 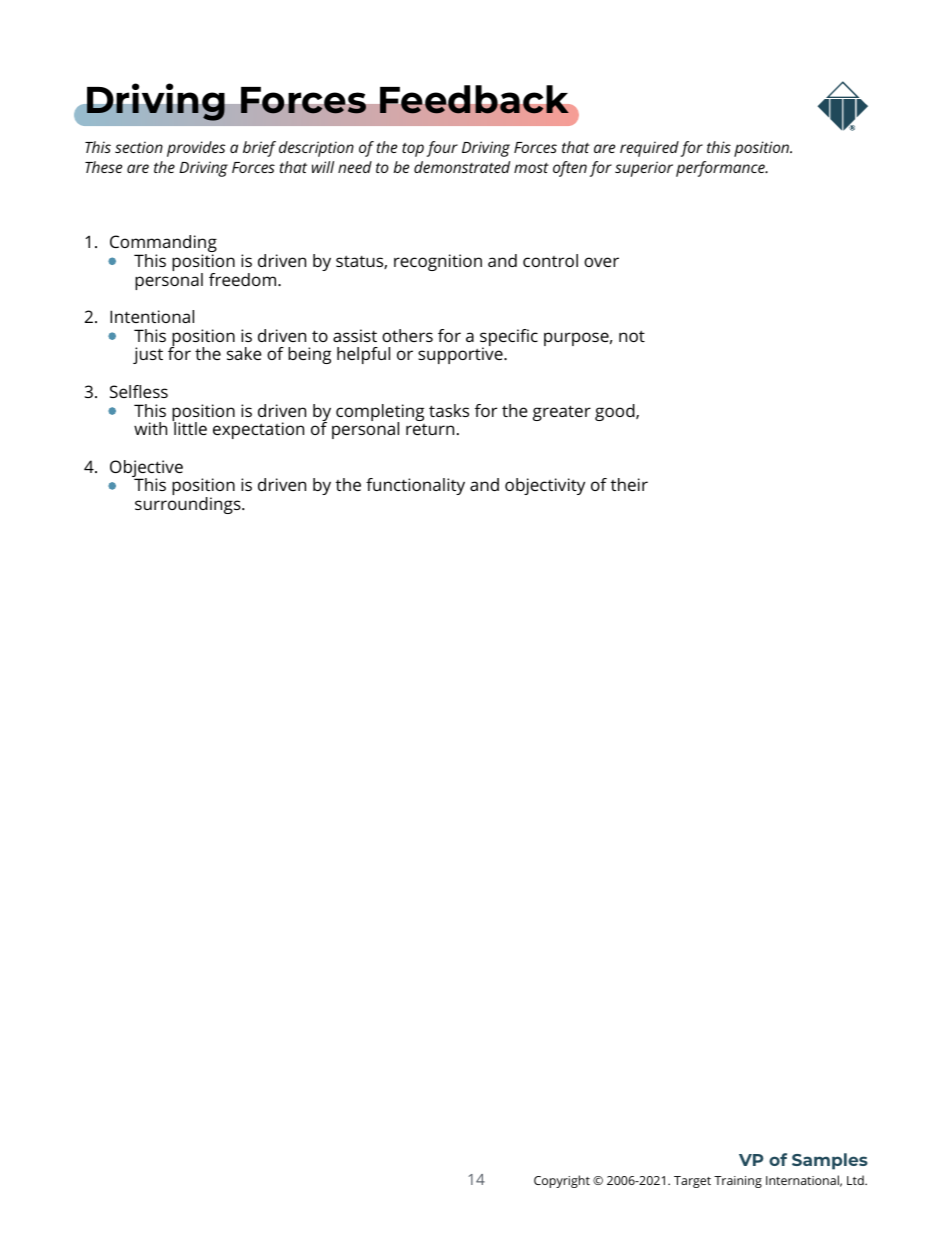 What do you see at coordinates (632, 336) in the screenshot?
I see `not` at bounding box center [632, 336].
